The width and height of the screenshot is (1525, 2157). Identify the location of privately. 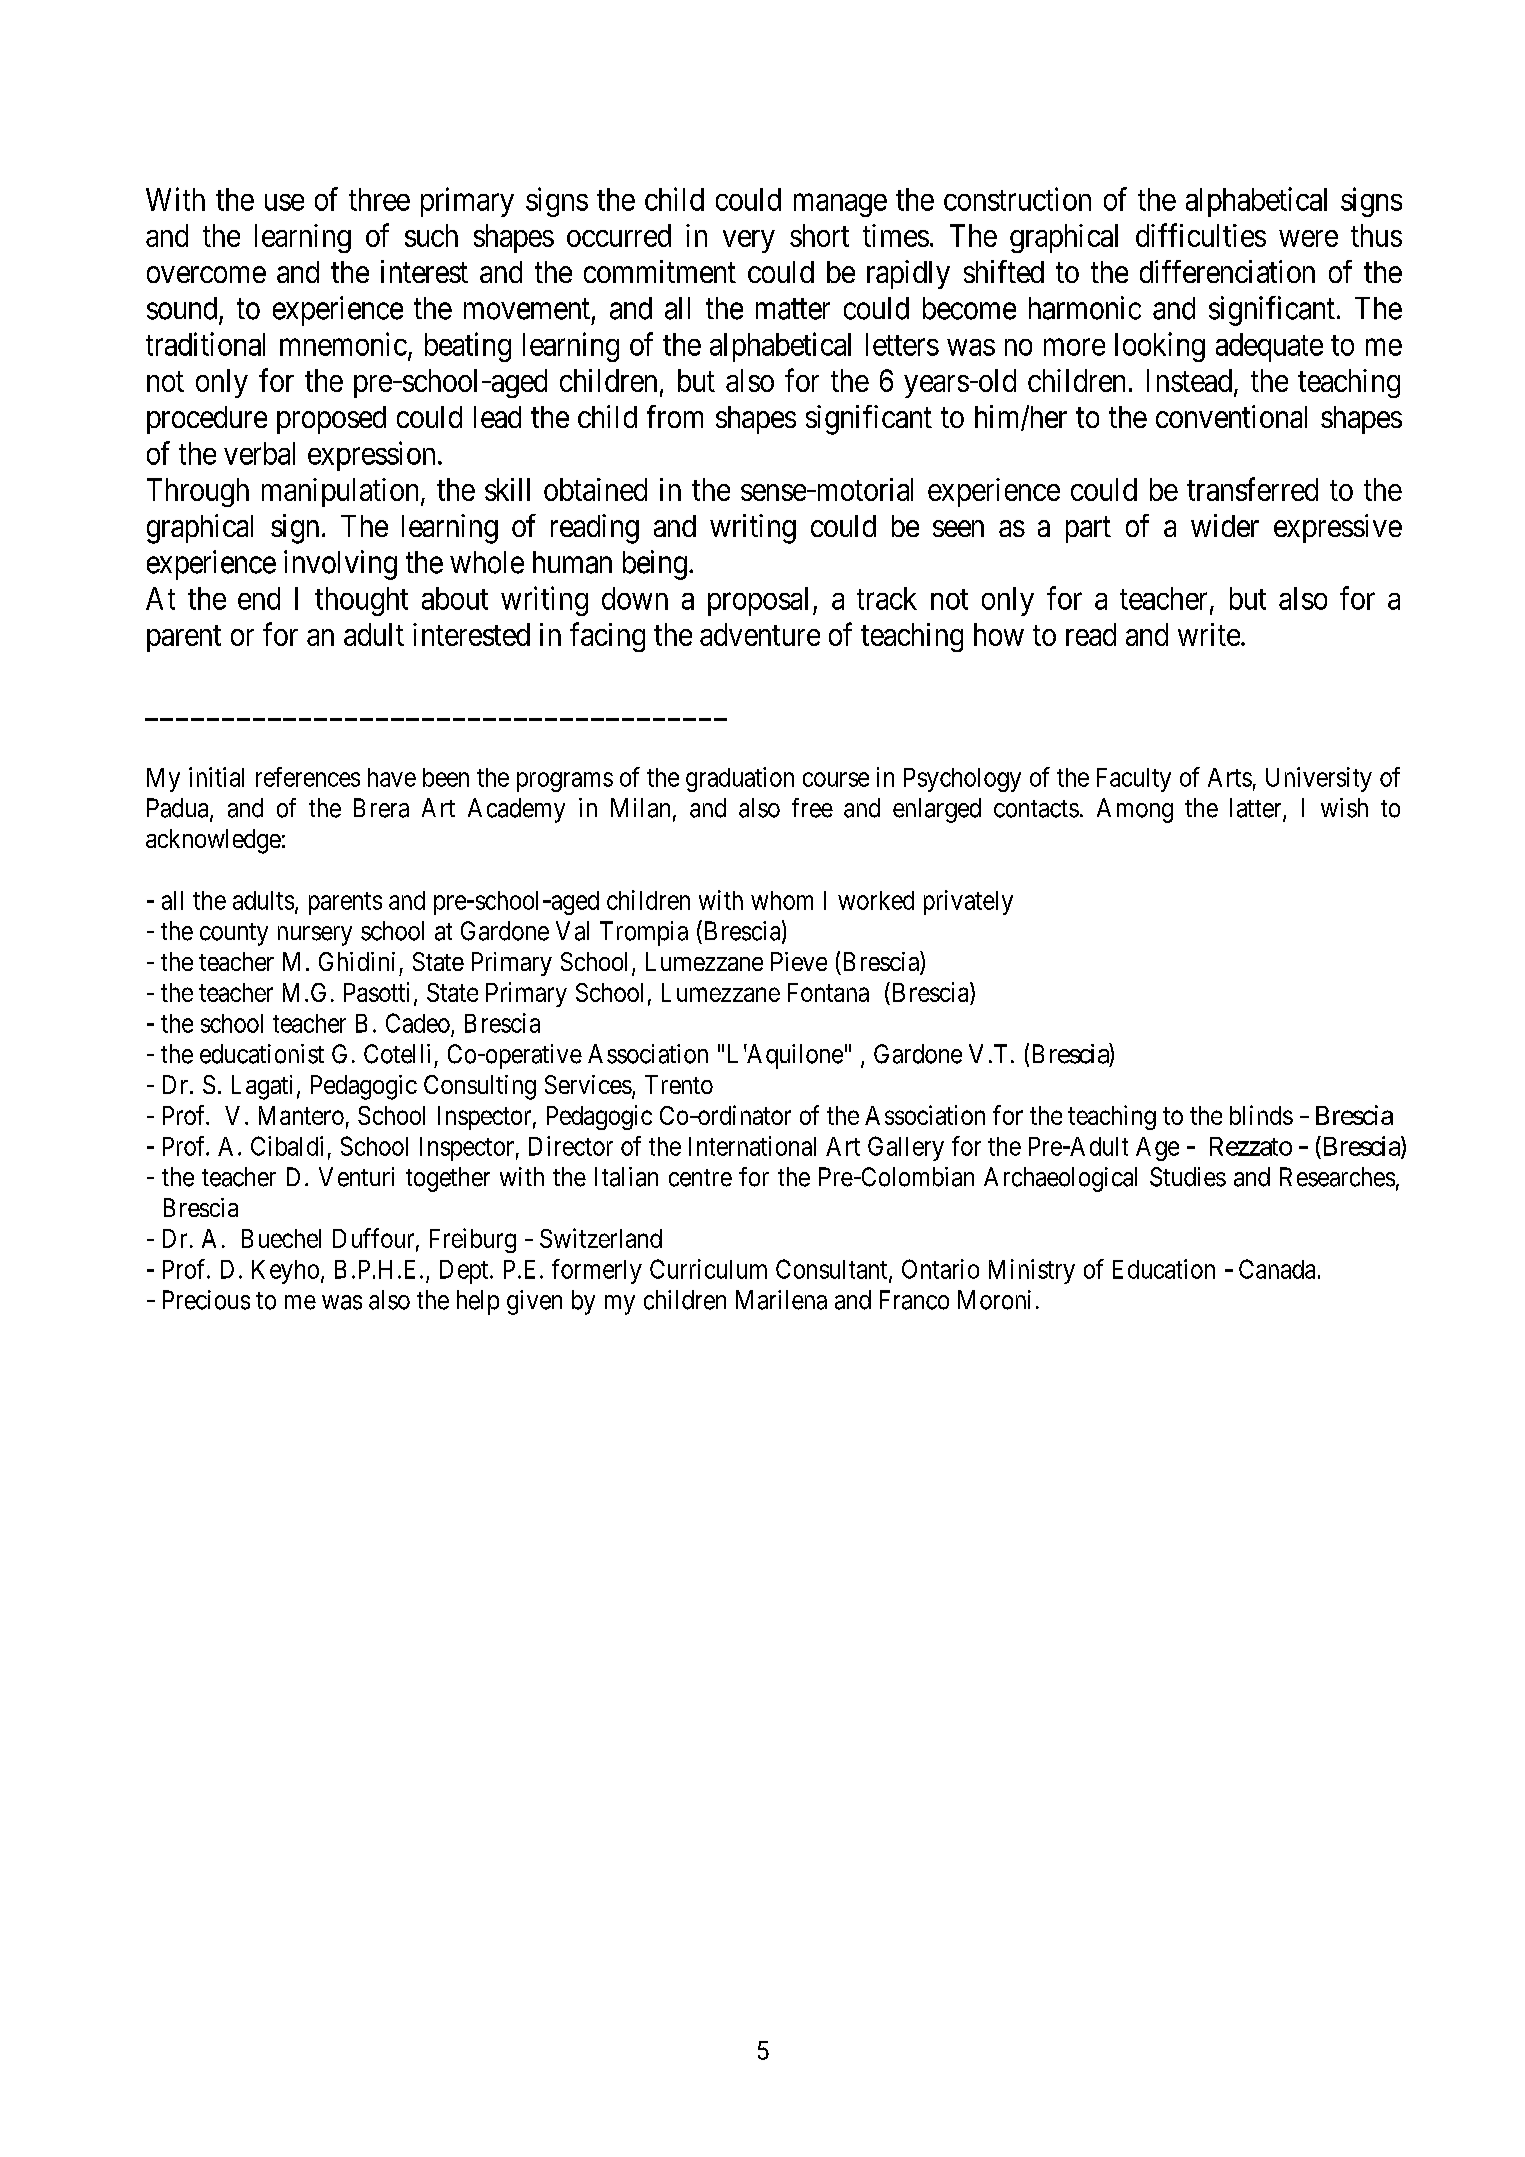
(968, 902).
